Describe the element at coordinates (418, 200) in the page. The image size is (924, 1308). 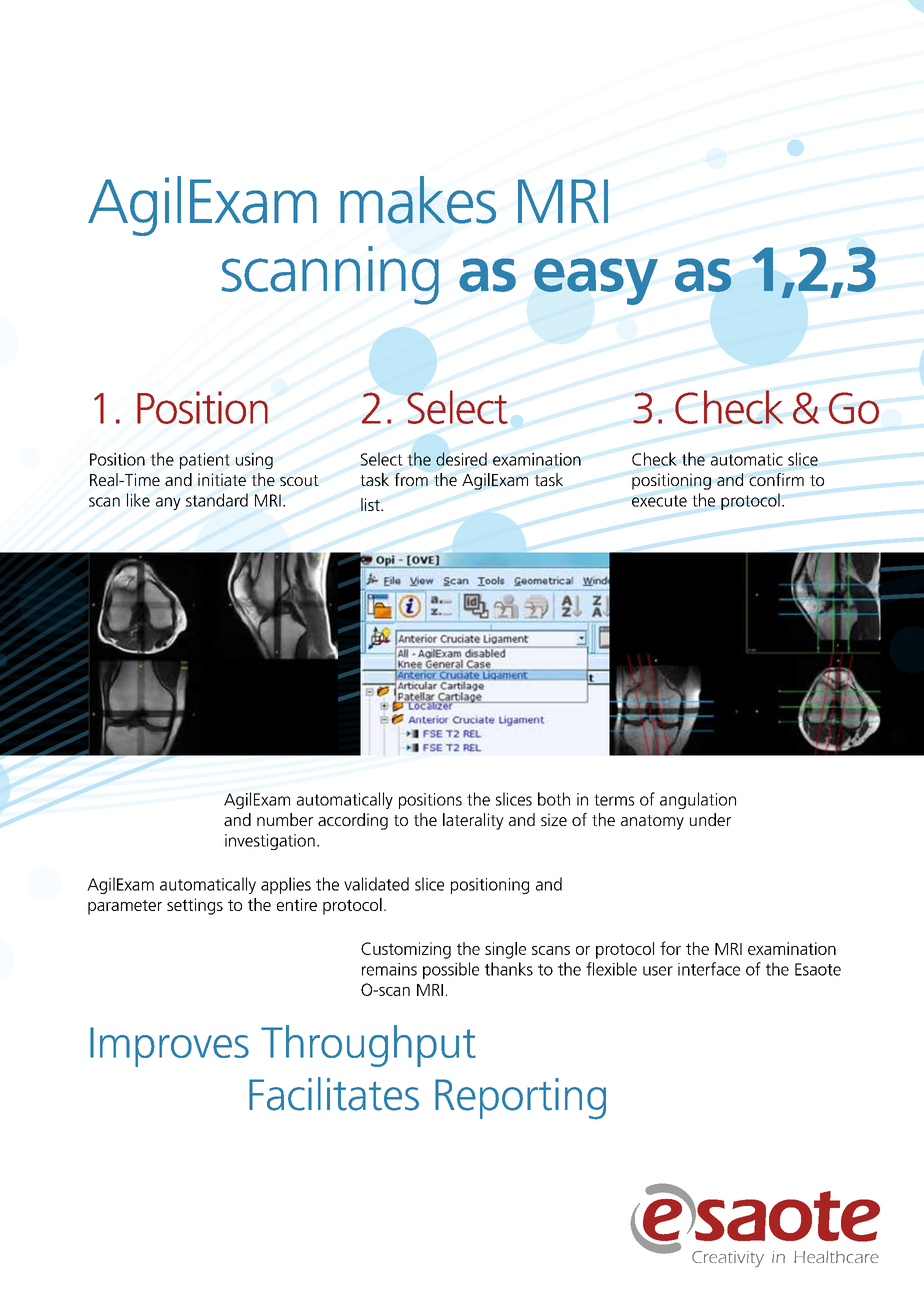
I see `makes` at that location.
